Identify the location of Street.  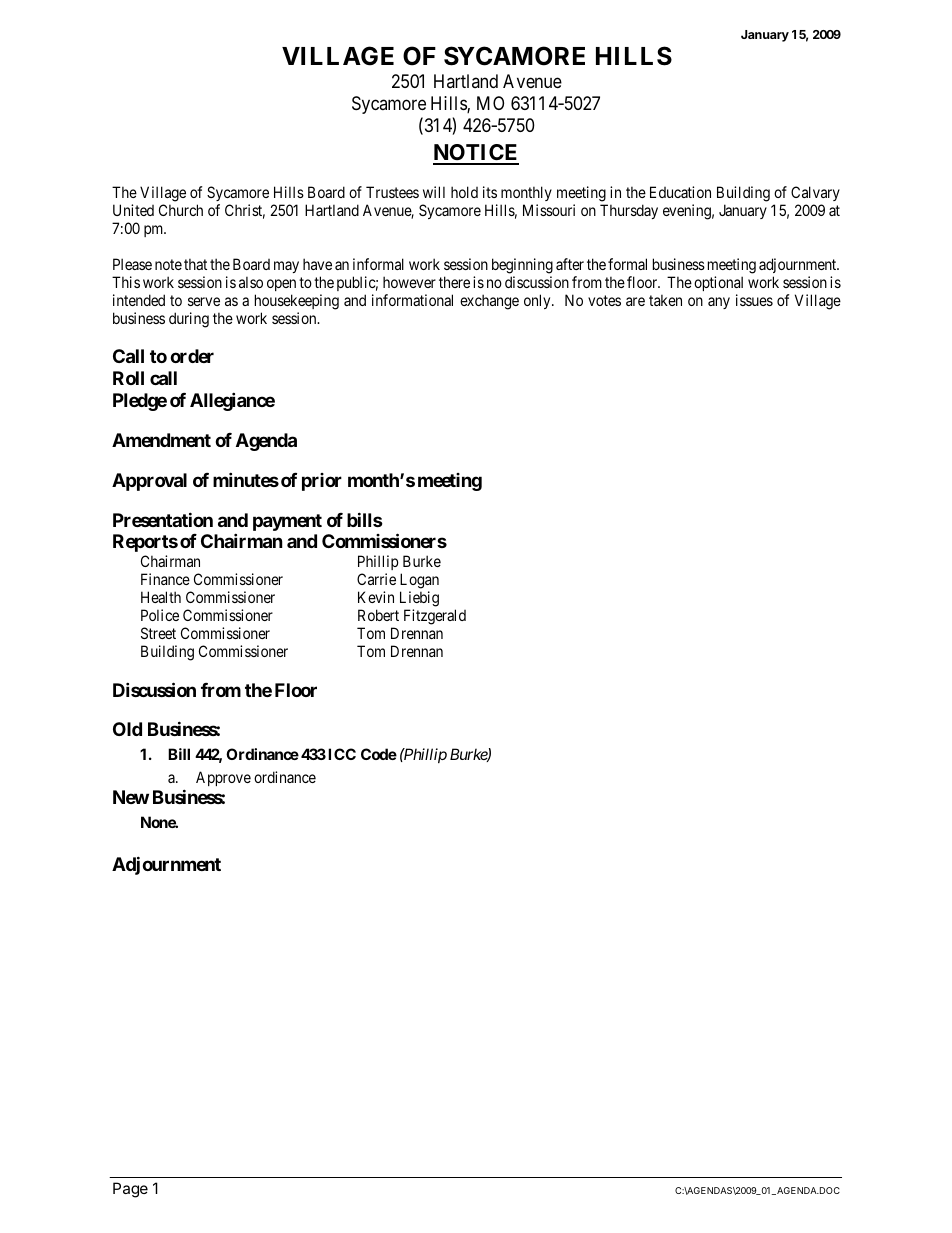
(158, 633).
